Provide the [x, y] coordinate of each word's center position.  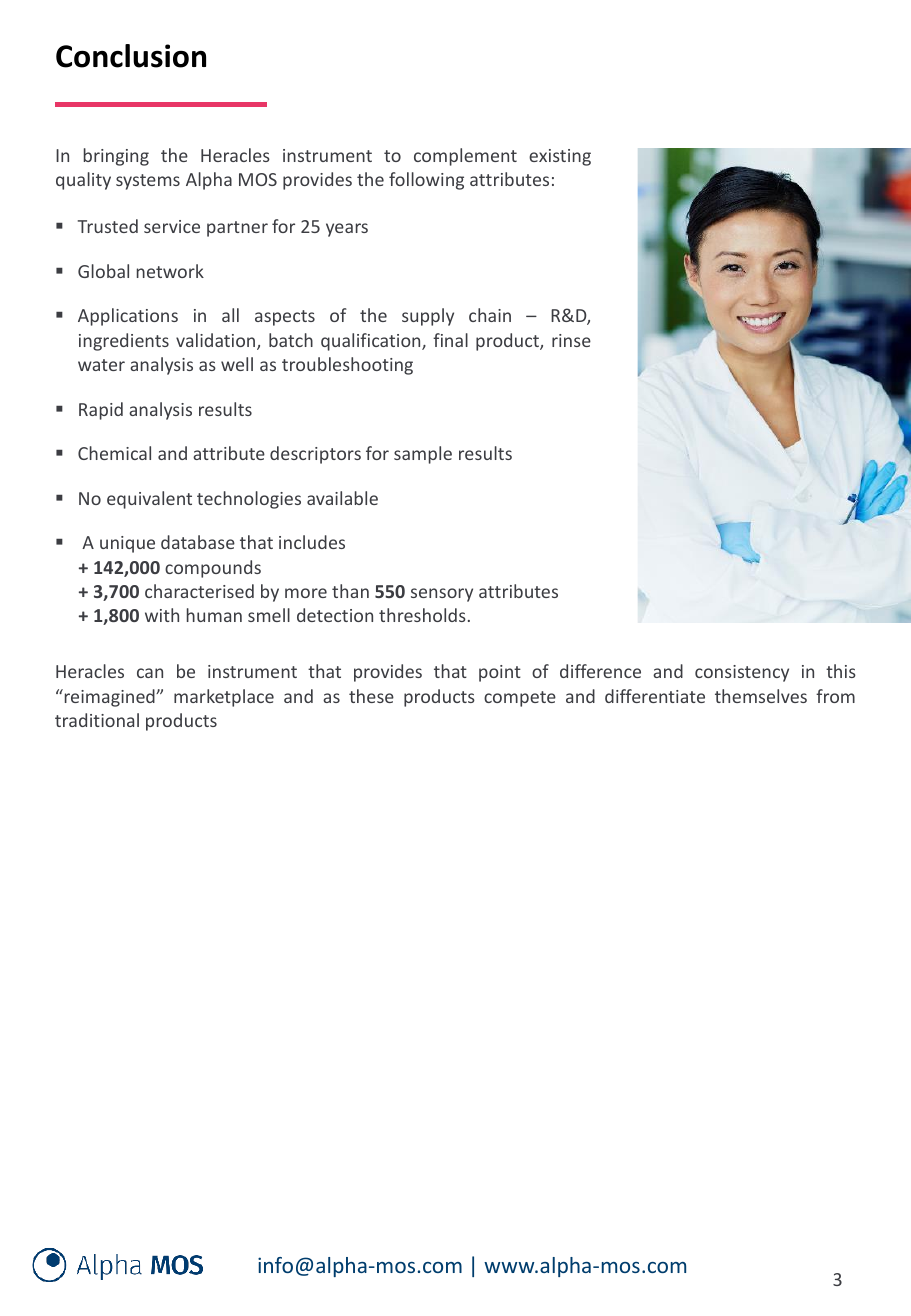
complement [465, 157]
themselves [761, 696]
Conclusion [131, 56]
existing [560, 157]
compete [520, 699]
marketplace [224, 698]
